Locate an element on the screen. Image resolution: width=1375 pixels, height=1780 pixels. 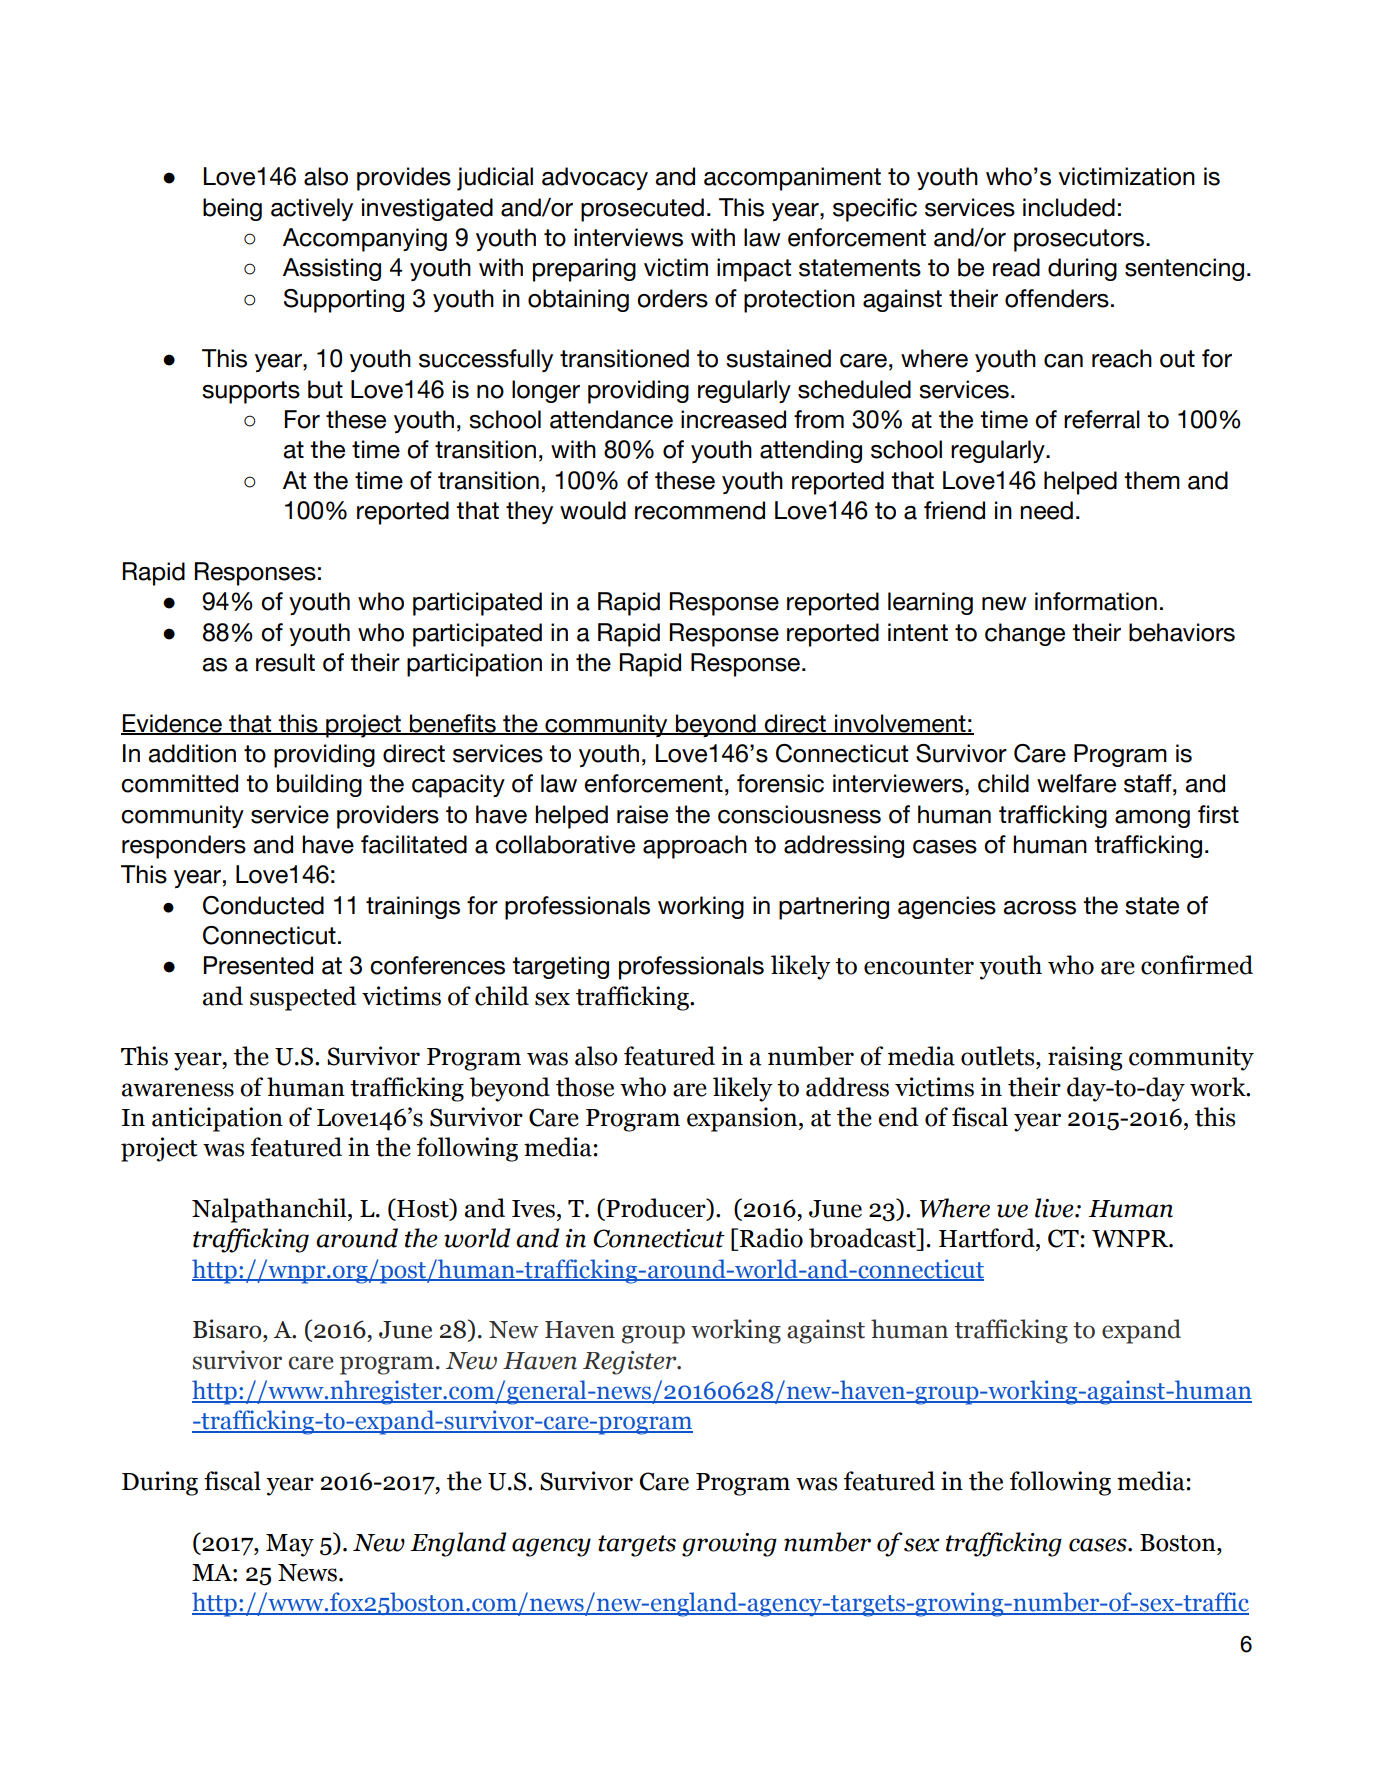
change is located at coordinates (1025, 634).
